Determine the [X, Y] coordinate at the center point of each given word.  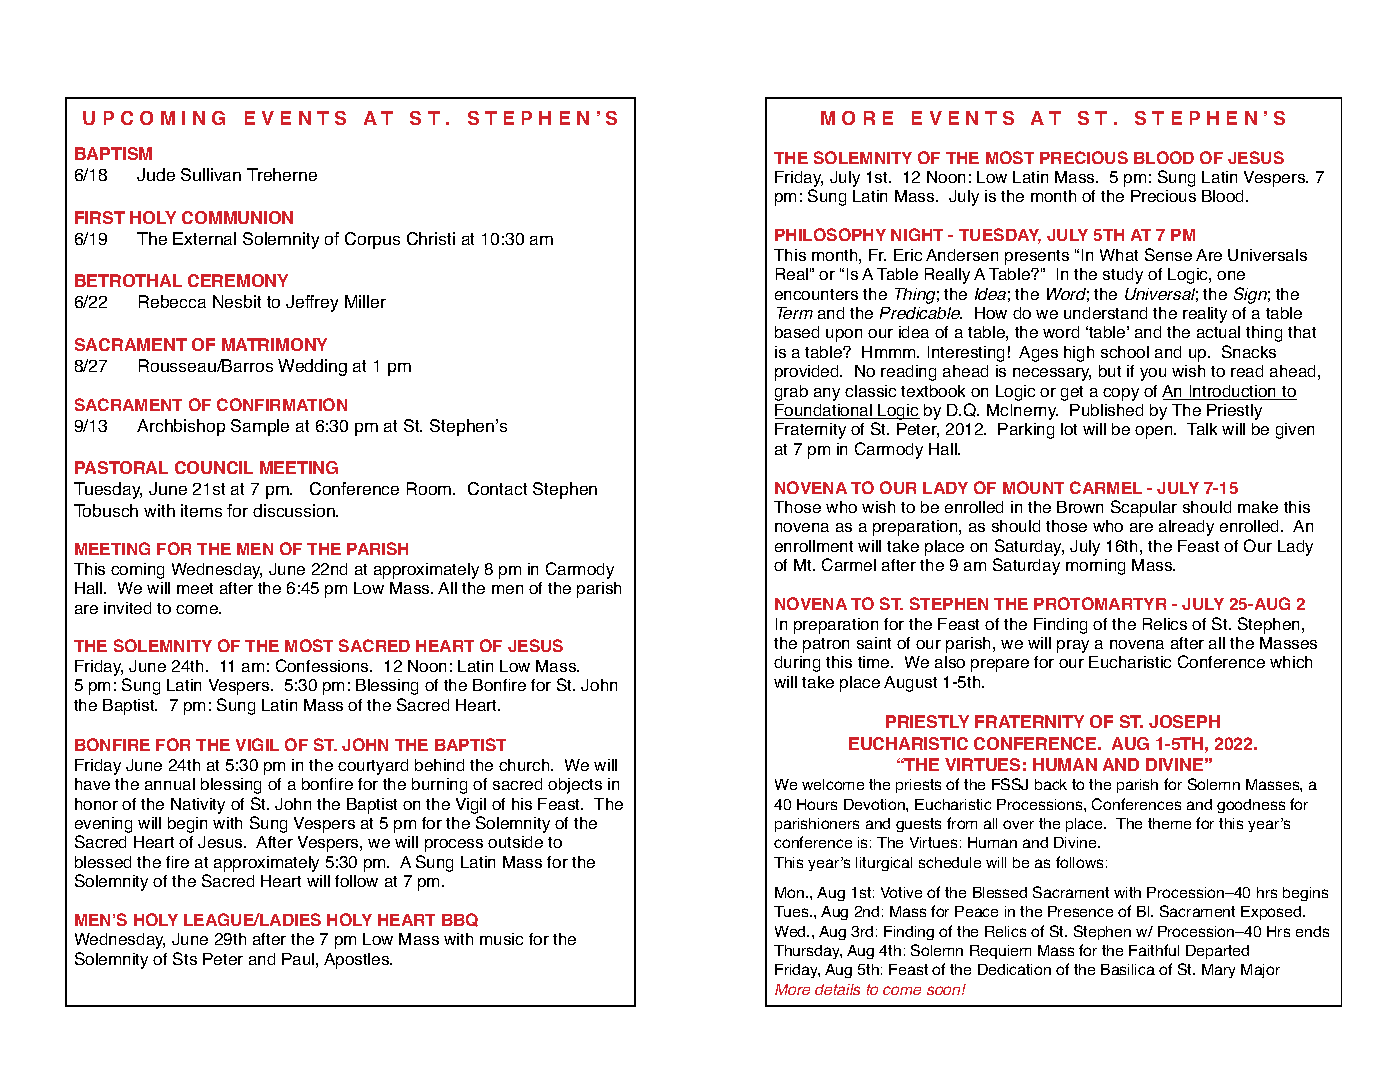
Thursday [808, 952]
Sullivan [211, 174]
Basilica [1128, 969]
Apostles [358, 961]
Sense [1168, 254]
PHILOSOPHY [830, 234]
